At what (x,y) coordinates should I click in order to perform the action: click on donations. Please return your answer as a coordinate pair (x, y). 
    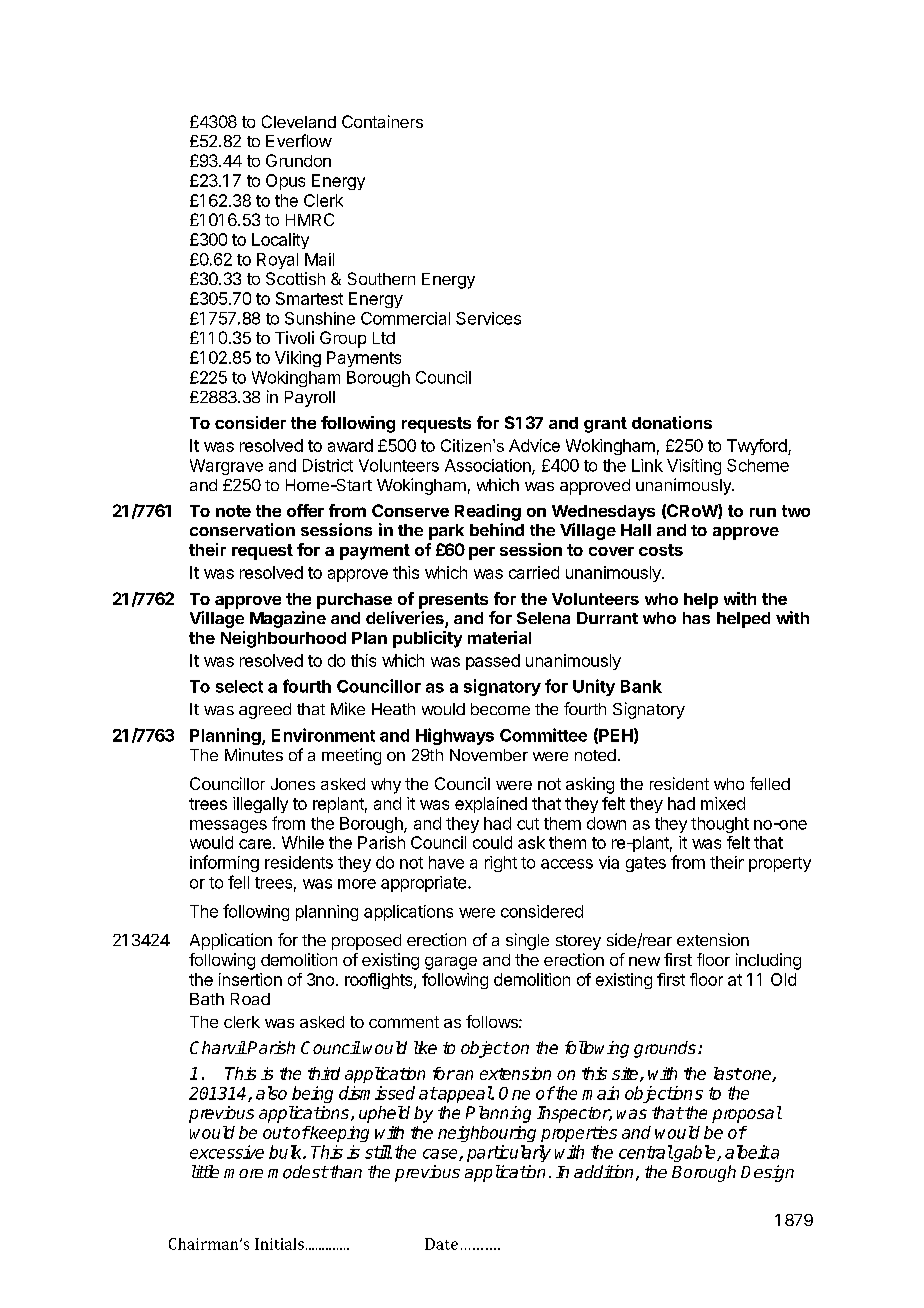
    Looking at the image, I should click on (672, 422).
